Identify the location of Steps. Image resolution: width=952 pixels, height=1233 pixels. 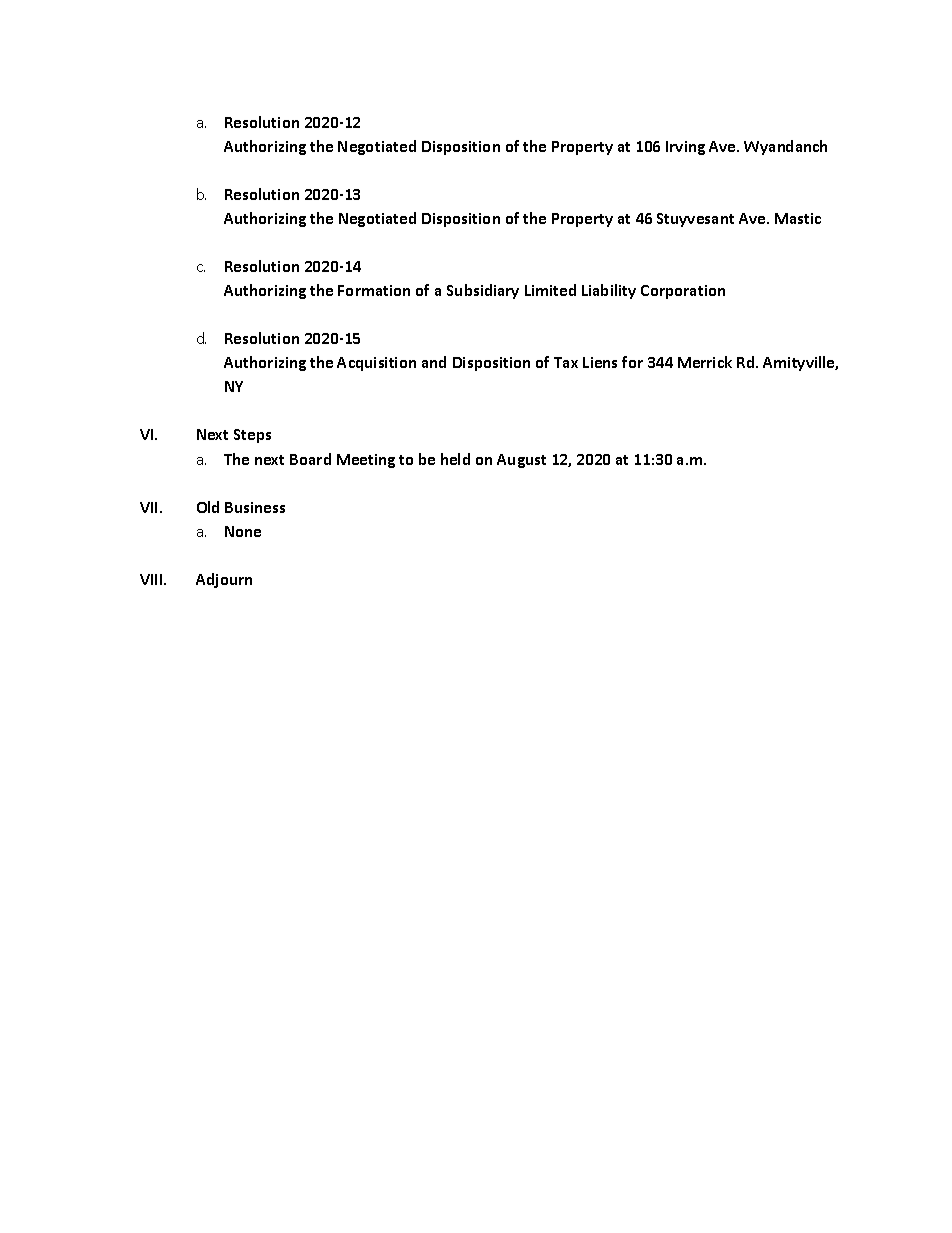
(252, 436).
